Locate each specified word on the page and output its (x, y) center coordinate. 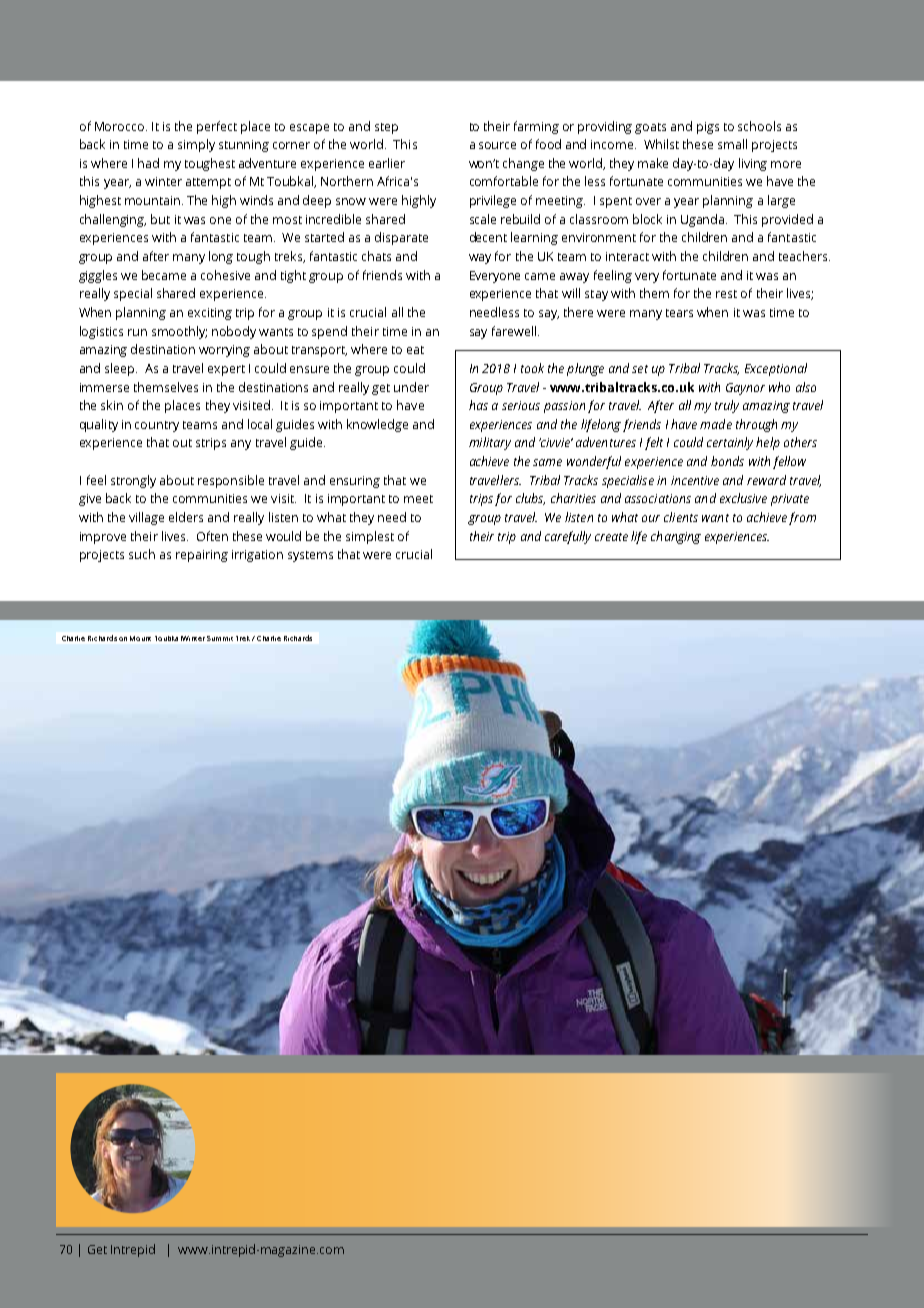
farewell (514, 331)
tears (679, 313)
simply (196, 145)
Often (212, 536)
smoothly (179, 332)
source (497, 145)
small (732, 144)
